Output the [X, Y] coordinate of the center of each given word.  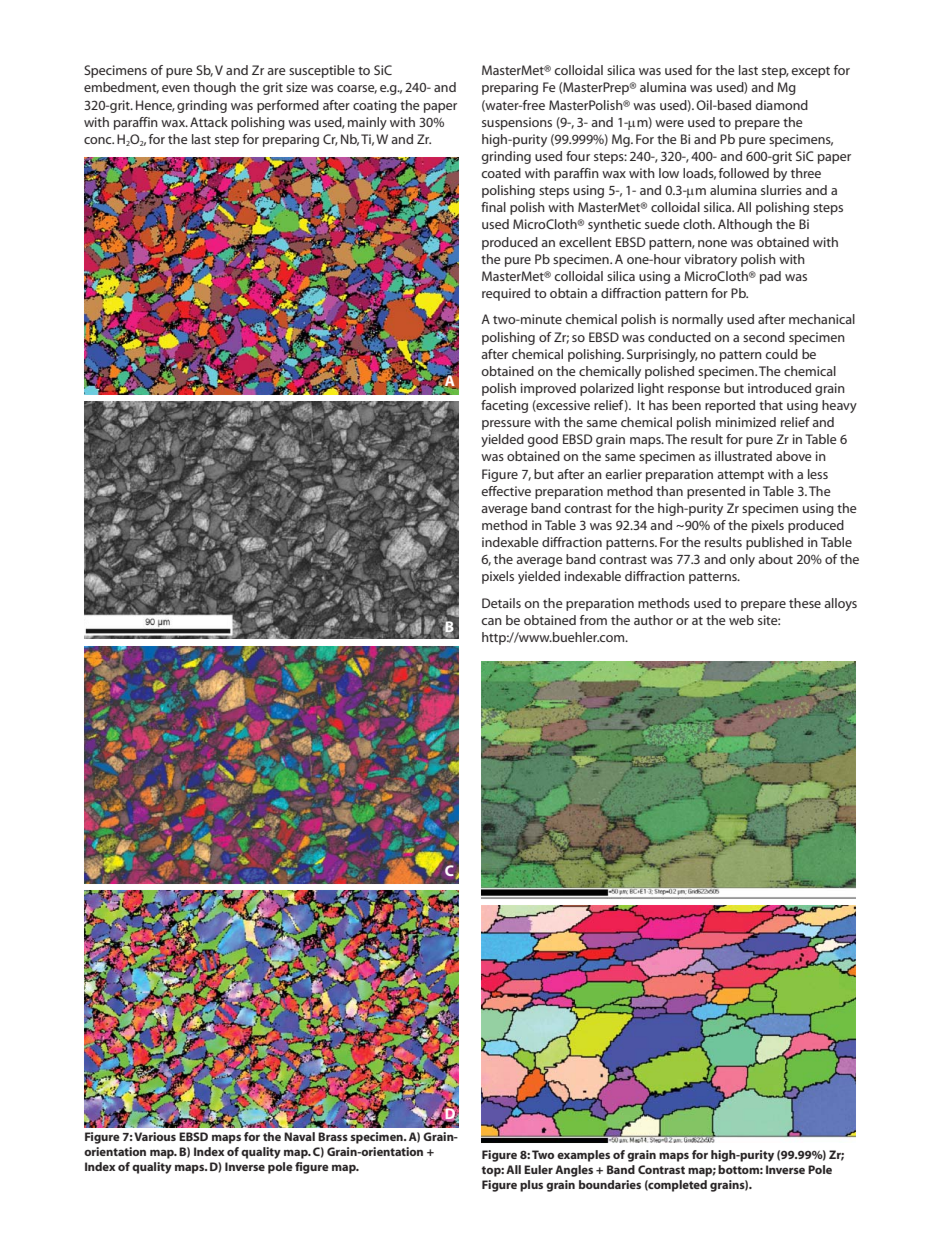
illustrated [743, 456]
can [491, 621]
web [741, 620]
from [593, 620]
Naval [299, 1136]
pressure [506, 425]
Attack [209, 122]
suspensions [517, 123]
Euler [538, 1169]
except [810, 72]
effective [506, 491]
